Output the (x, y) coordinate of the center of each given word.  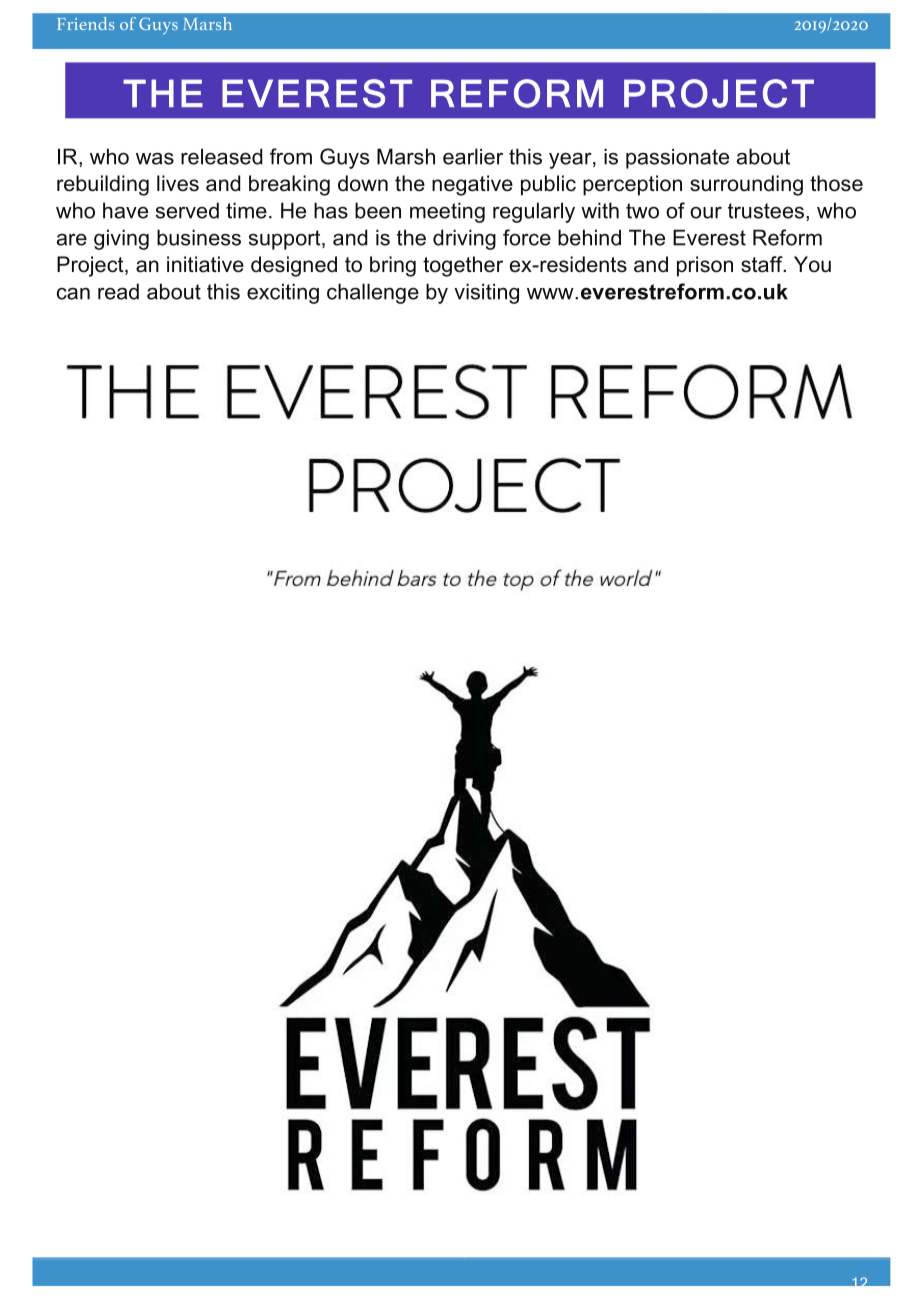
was (155, 159)
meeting (447, 212)
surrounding (746, 185)
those (836, 183)
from (291, 156)
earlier (473, 156)
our (706, 213)
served (187, 210)
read (118, 291)
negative (472, 185)
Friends (85, 23)
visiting (486, 293)
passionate (677, 158)
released (222, 156)
